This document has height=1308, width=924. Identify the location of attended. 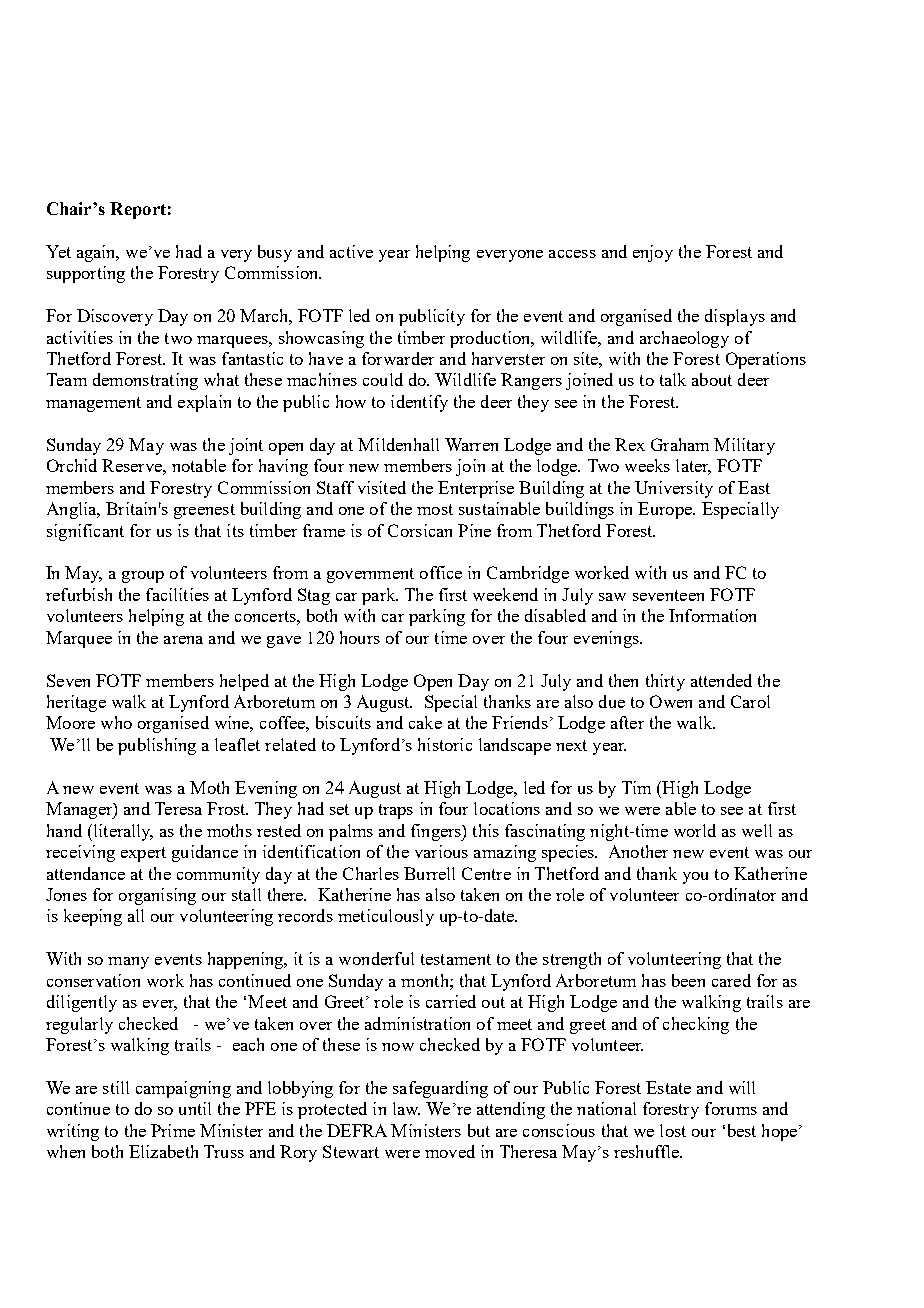
(721, 680).
